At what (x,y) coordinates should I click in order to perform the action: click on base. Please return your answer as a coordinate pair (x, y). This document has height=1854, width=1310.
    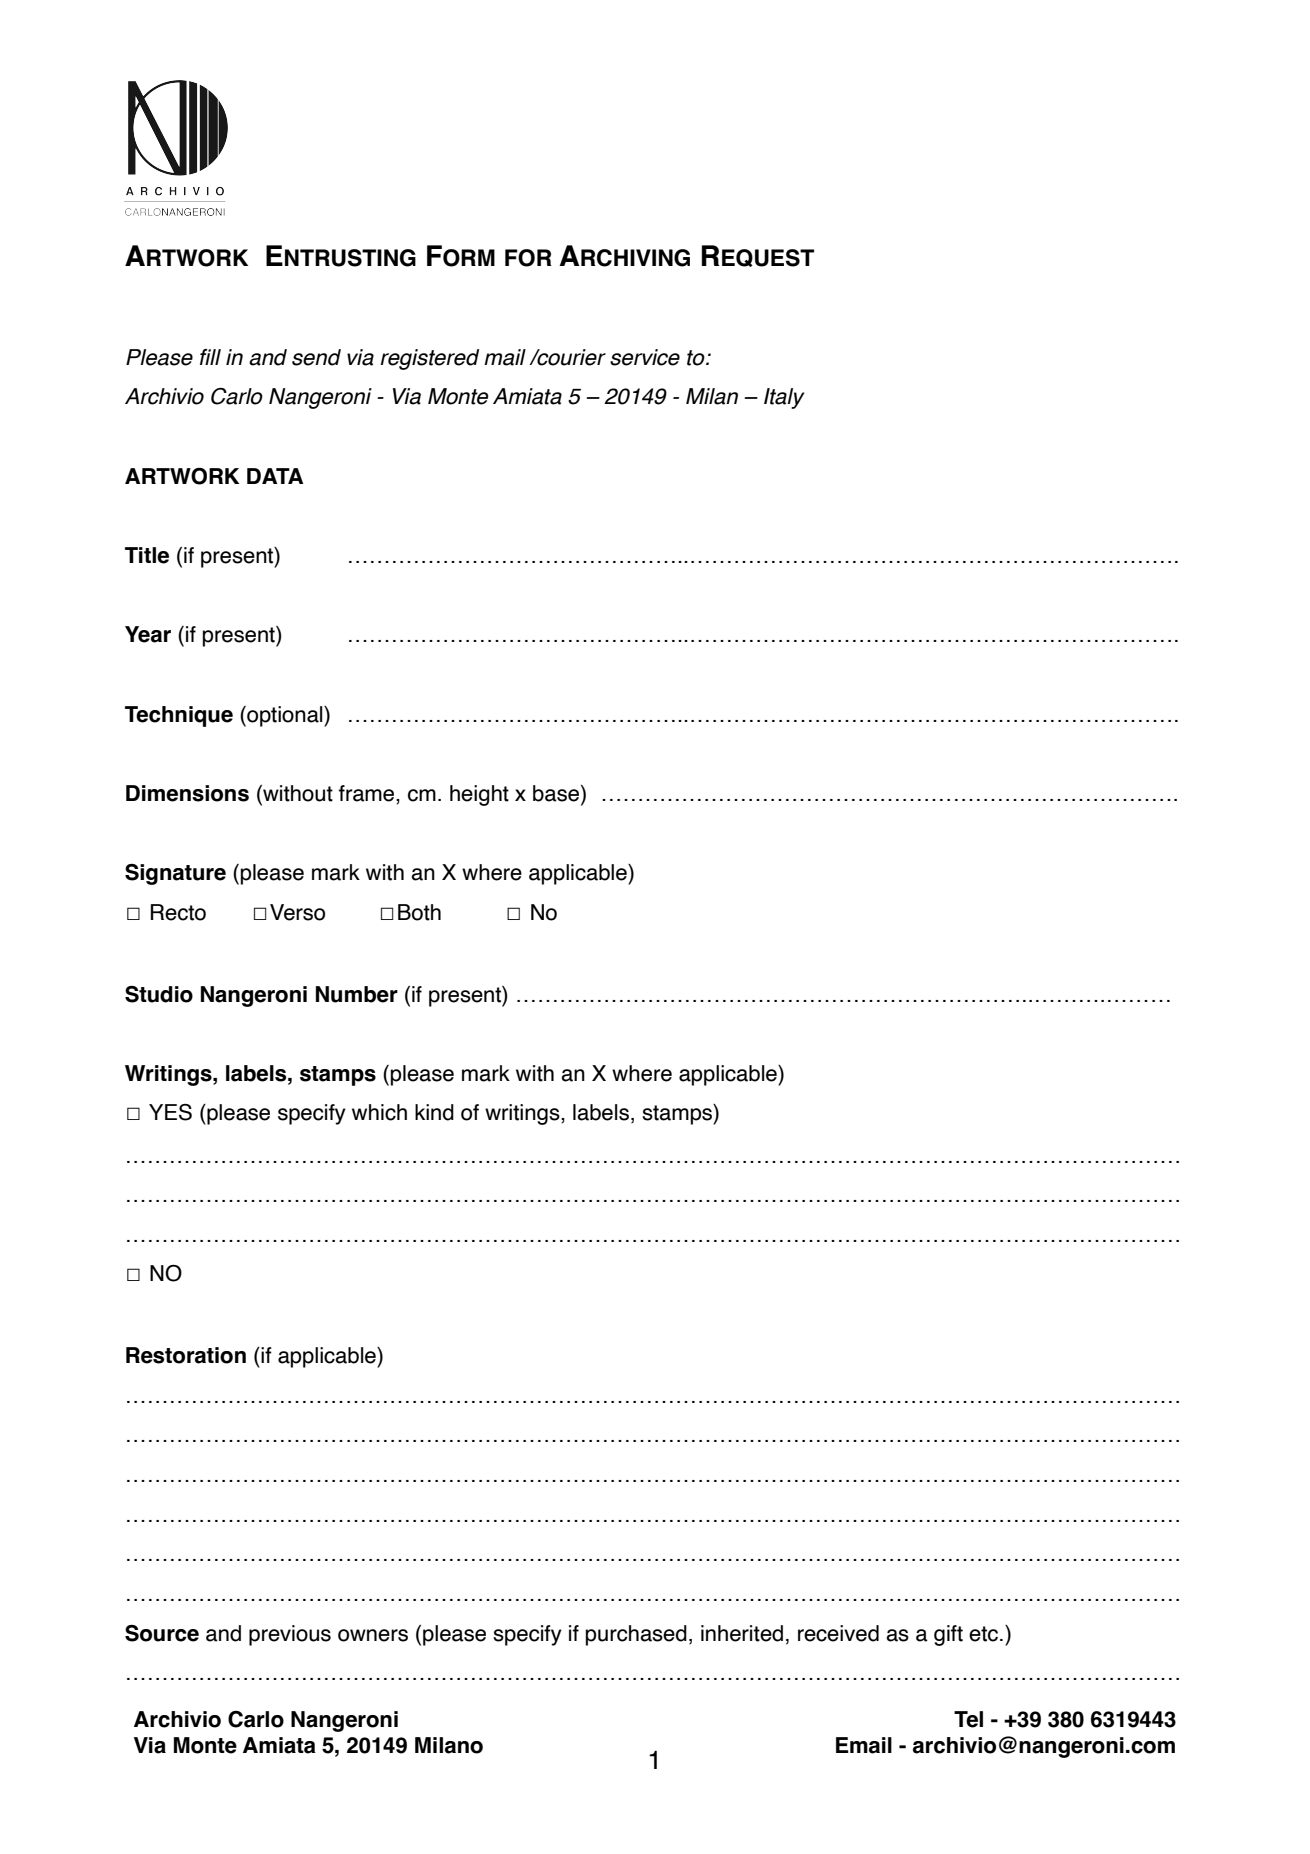
    Looking at the image, I should click on (557, 794).
